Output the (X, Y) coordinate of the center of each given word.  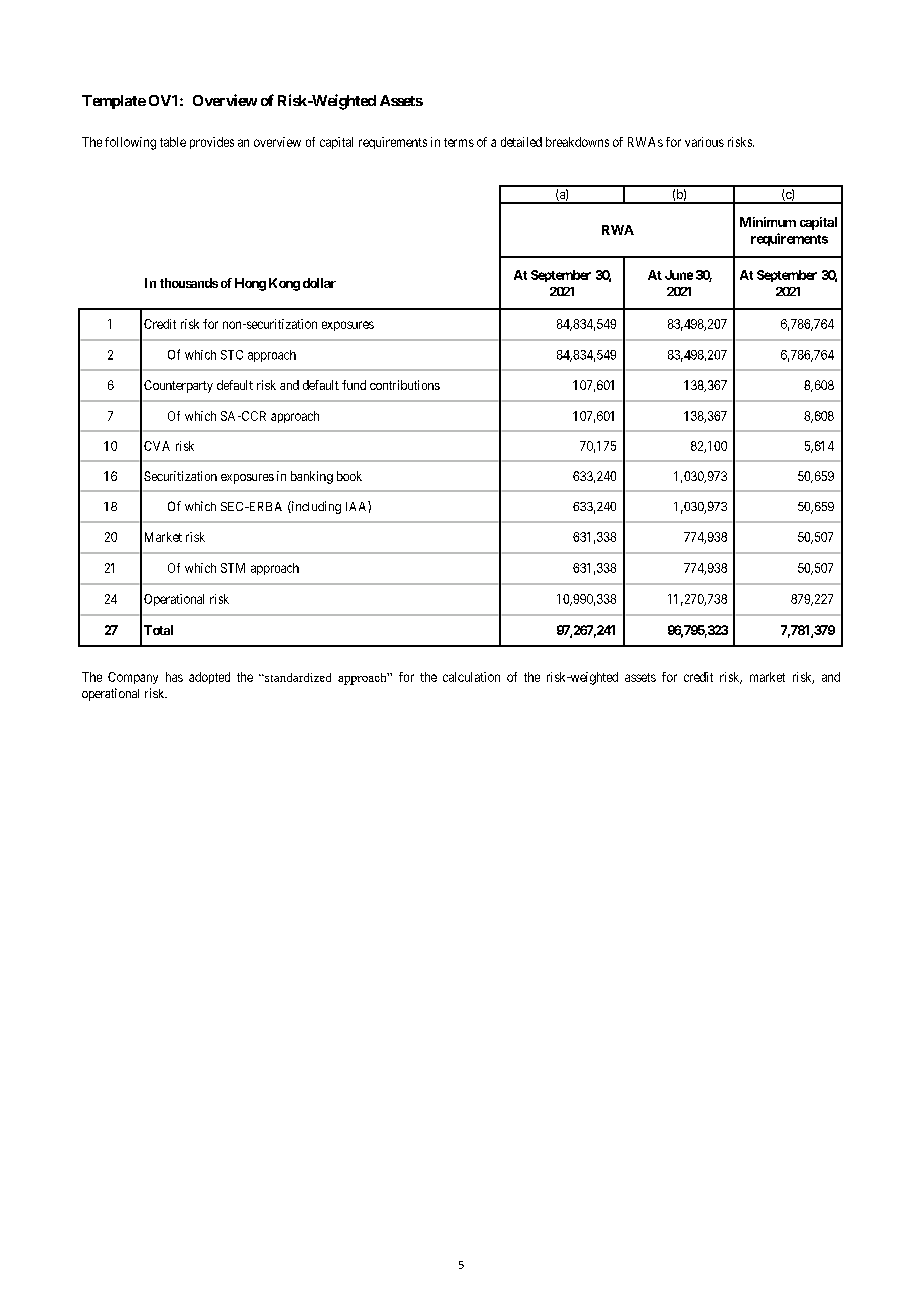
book (349, 476)
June (679, 275)
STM (233, 568)
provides (212, 143)
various (704, 142)
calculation (471, 677)
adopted (209, 678)
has (174, 677)
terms (459, 142)
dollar (319, 283)
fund (354, 385)
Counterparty (178, 386)
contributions (405, 385)
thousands (189, 283)
